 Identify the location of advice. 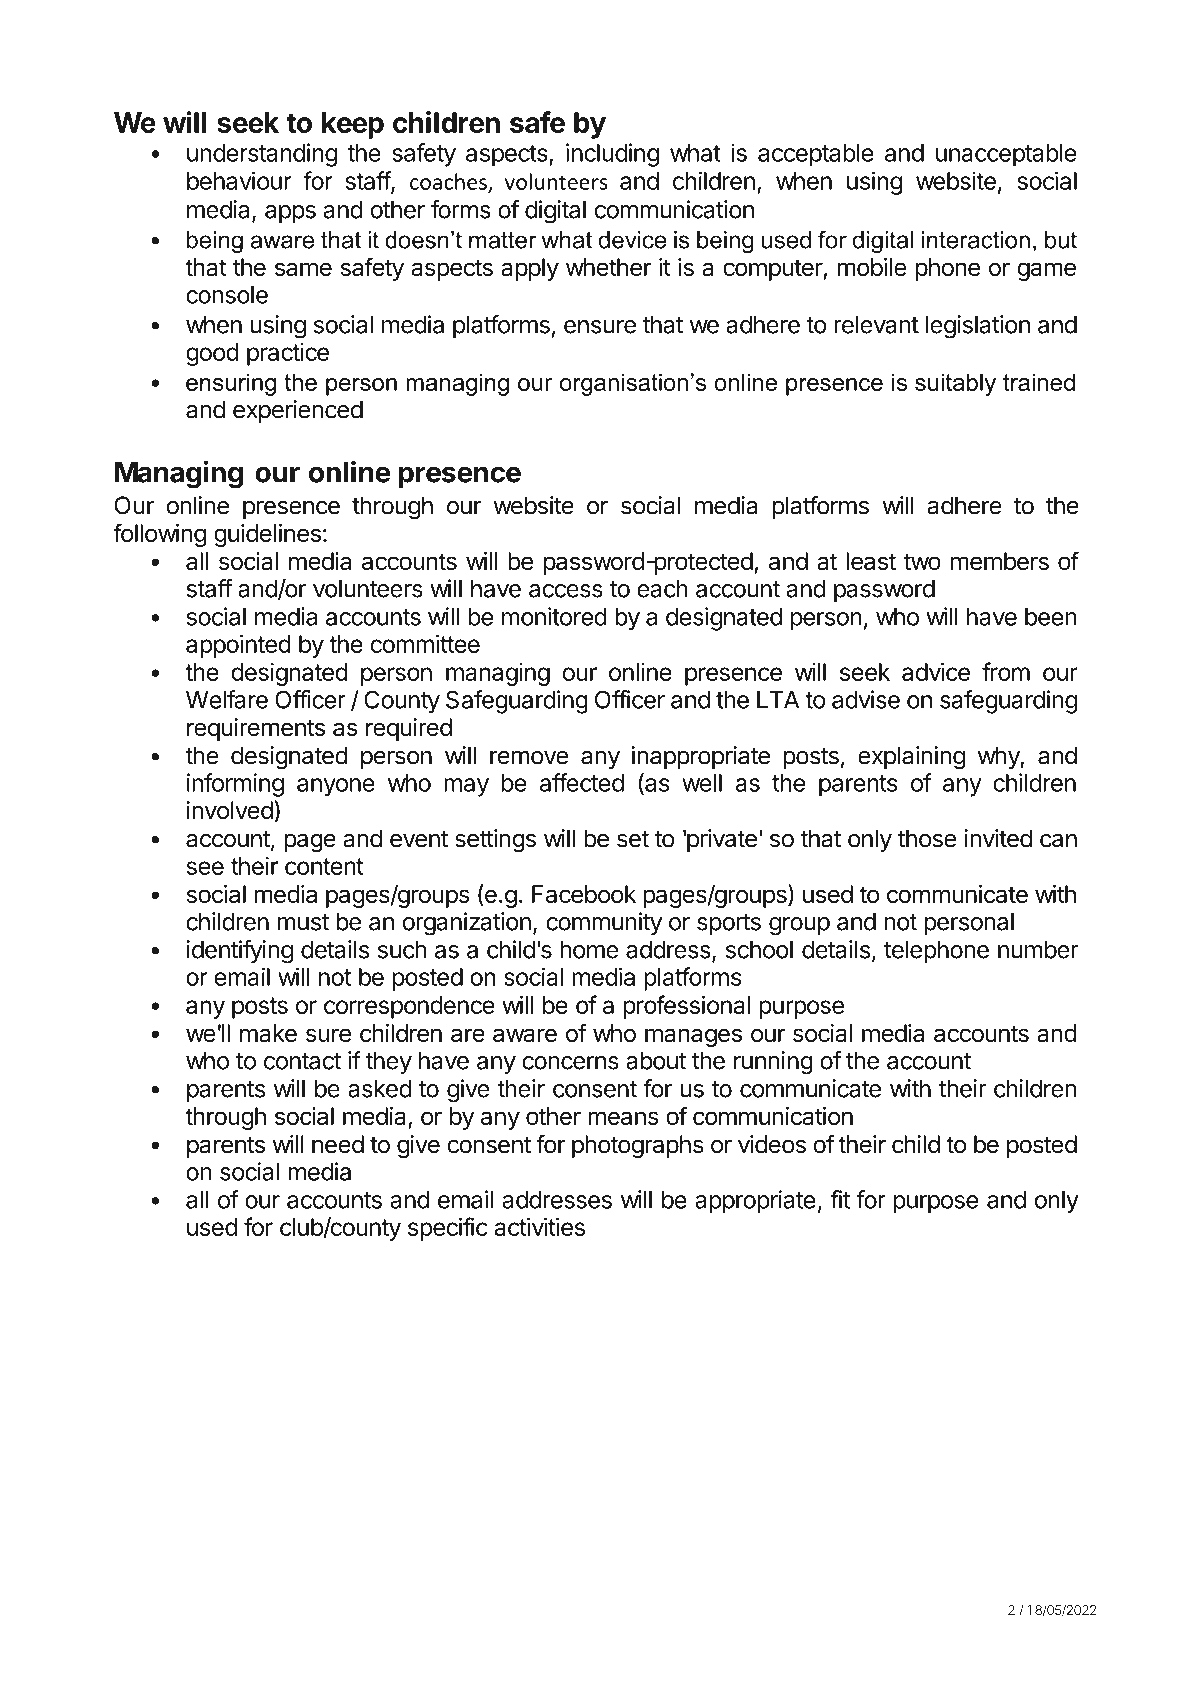
(936, 671).
